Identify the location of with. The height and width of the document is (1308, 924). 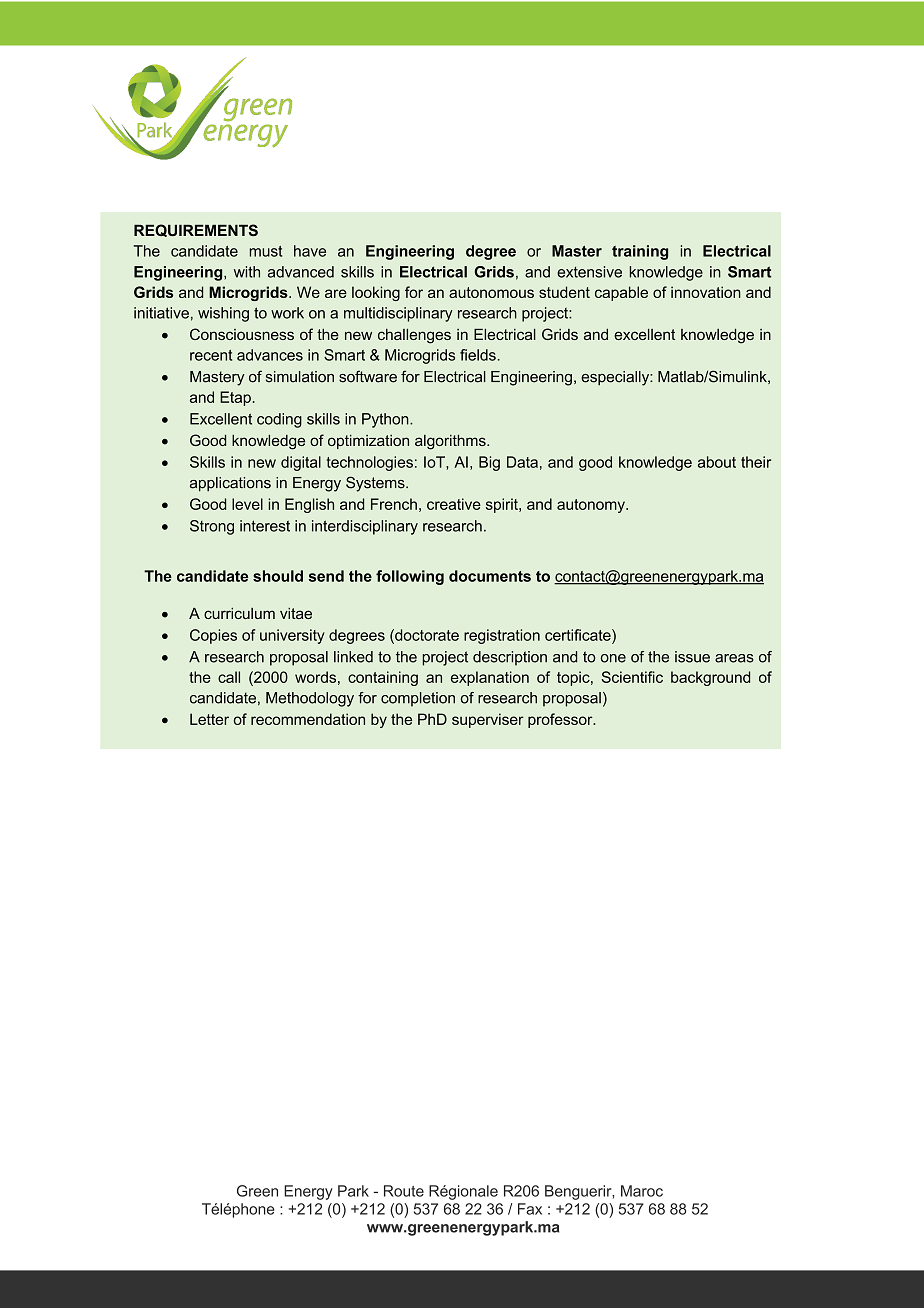
(247, 272).
